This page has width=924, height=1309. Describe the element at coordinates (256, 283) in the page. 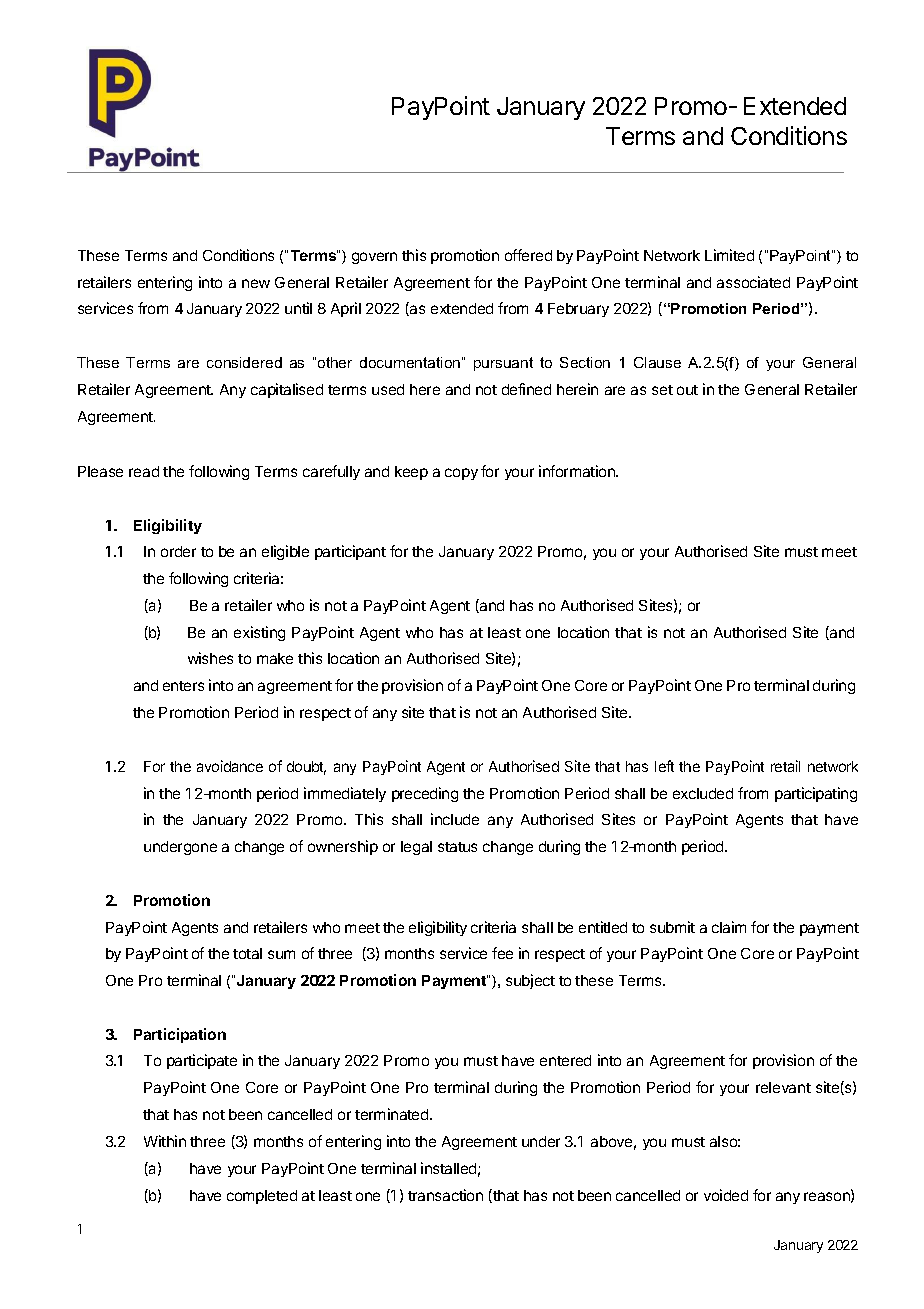

I see `new` at that location.
